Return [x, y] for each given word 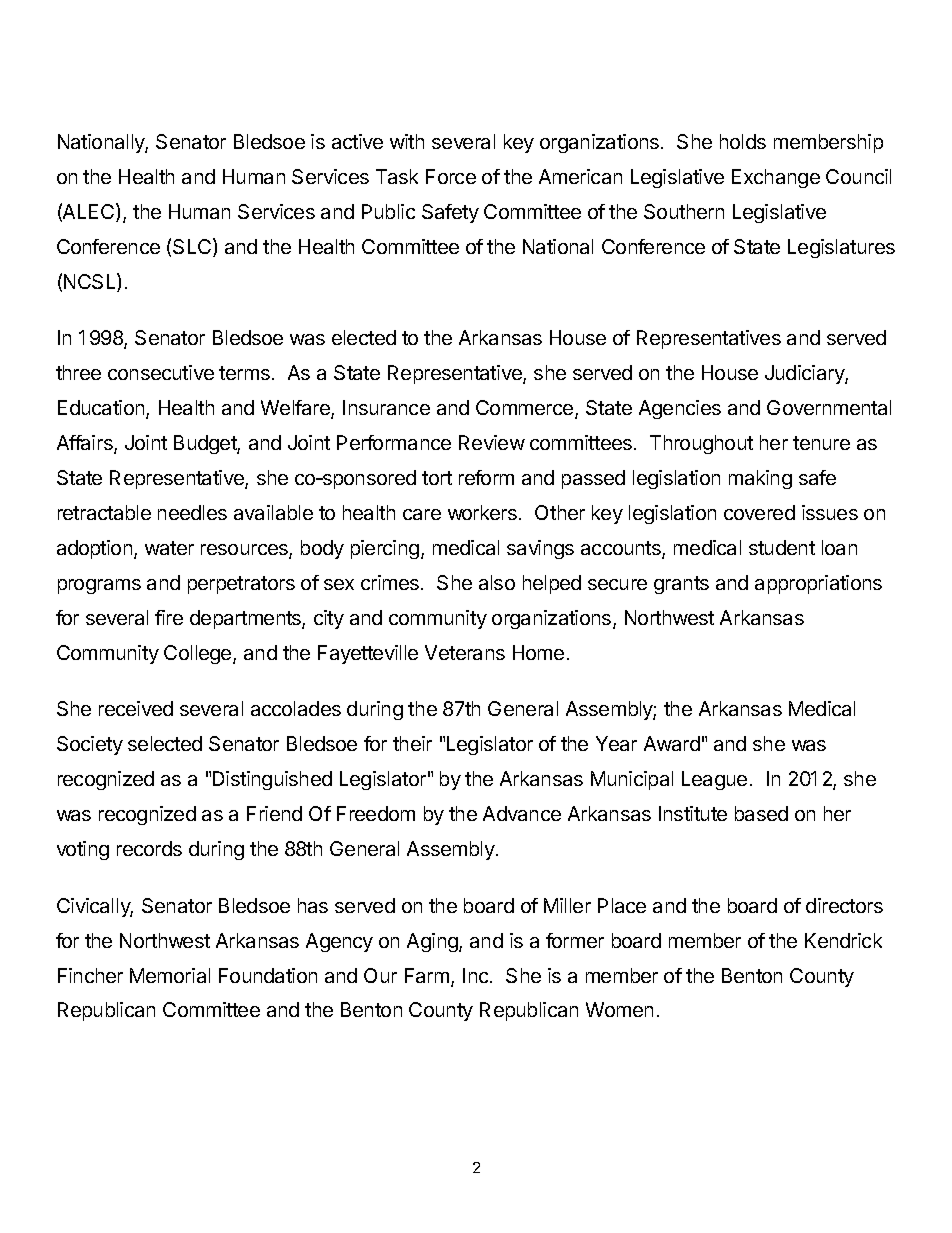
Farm [427, 975]
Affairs [86, 444]
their [412, 743]
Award [672, 743]
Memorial [170, 975]
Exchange [776, 178]
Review [492, 442]
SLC [193, 247]
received [136, 708]
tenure [821, 443]
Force [451, 176]
